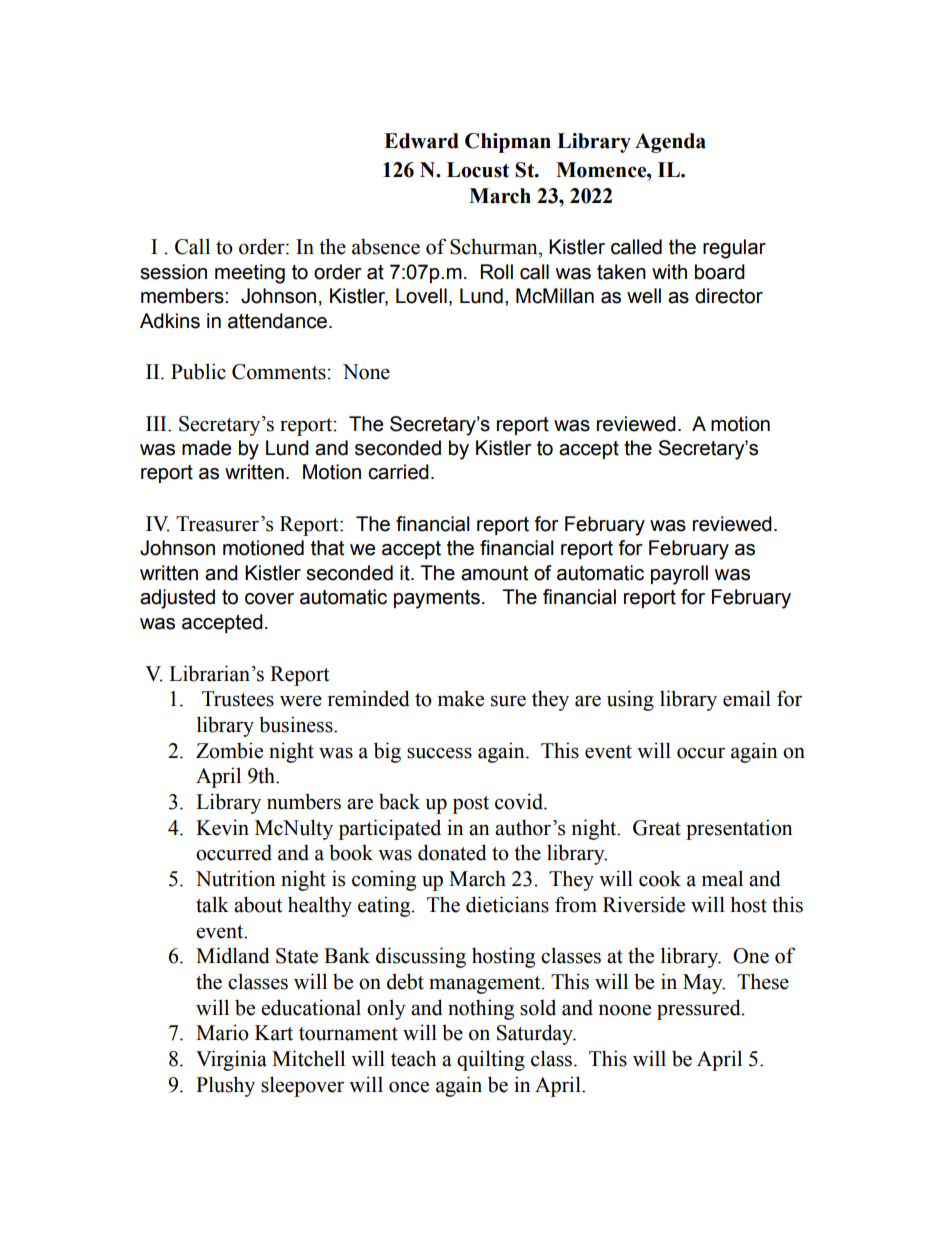 This page has width=952, height=1233. I want to click on Agenda, so click(670, 143).
